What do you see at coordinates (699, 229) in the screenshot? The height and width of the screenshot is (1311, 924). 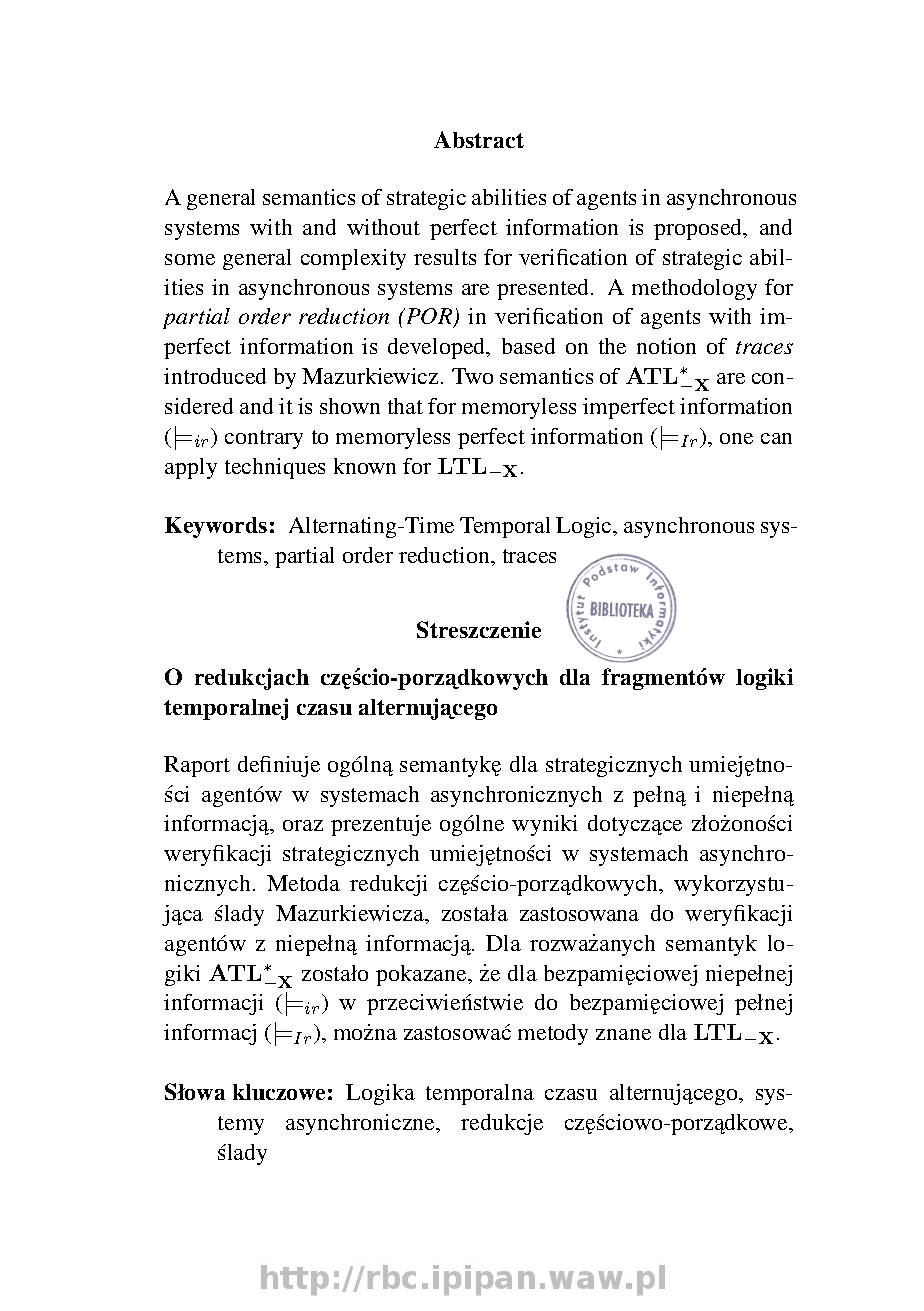 I see `proposed` at bounding box center [699, 229].
